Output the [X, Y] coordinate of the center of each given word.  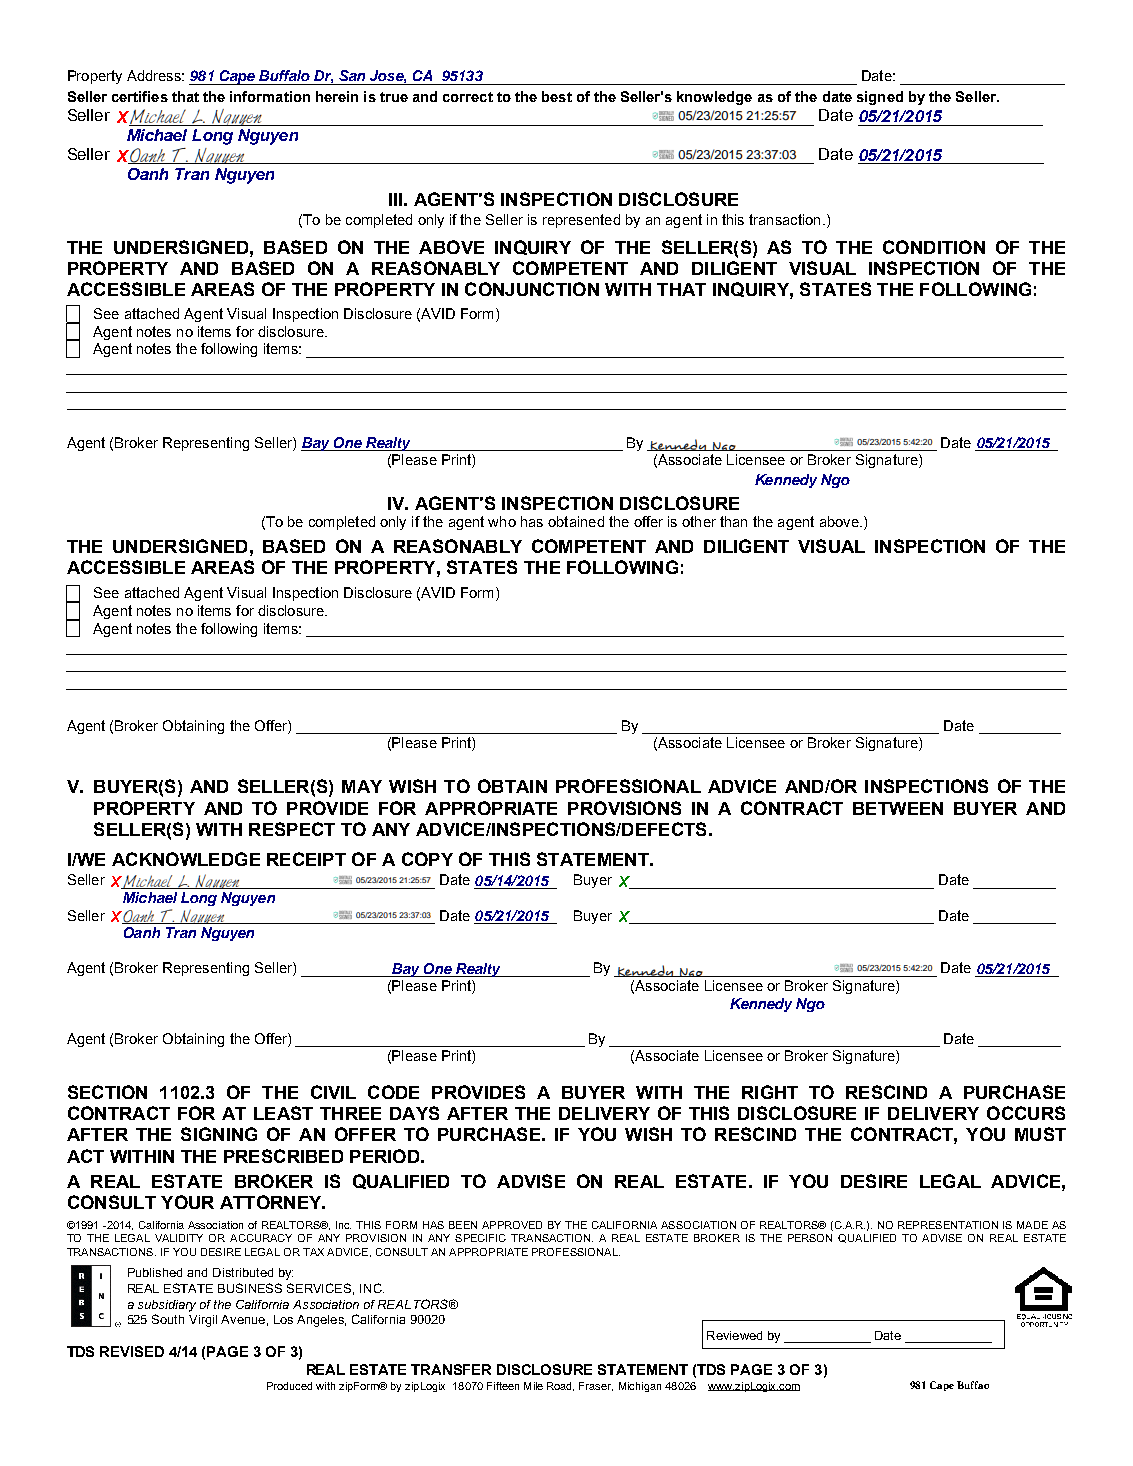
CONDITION [934, 247]
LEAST [283, 1113]
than [733, 521]
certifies [140, 96]
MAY [362, 786]
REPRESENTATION [948, 1225]
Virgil [203, 1321]
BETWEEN [898, 808]
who [502, 521]
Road [560, 1386]
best [557, 96]
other [699, 521]
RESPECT [292, 829]
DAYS [414, 1113]
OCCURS [1026, 1113]
